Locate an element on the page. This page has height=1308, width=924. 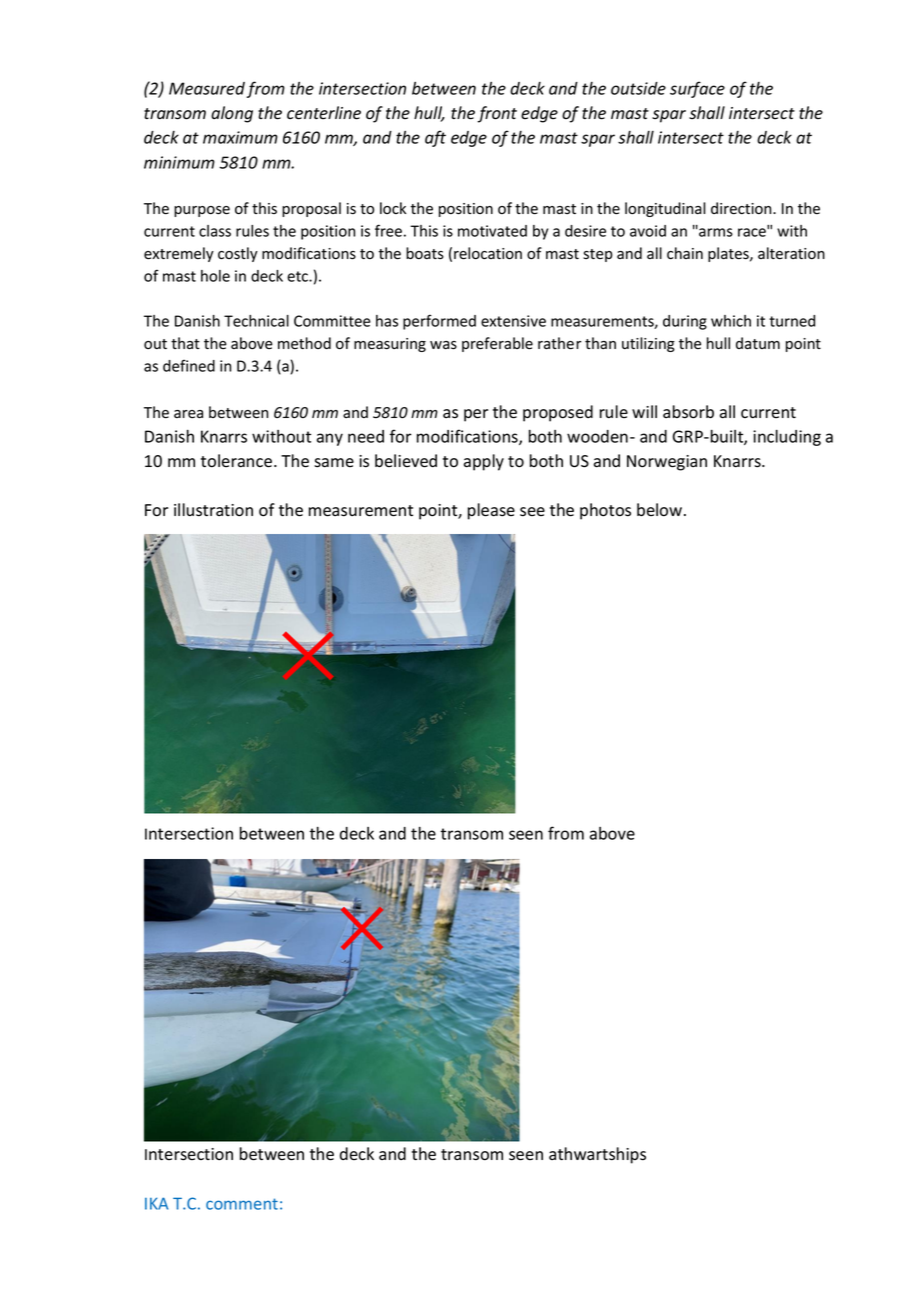
surface is located at coordinates (697, 89).
